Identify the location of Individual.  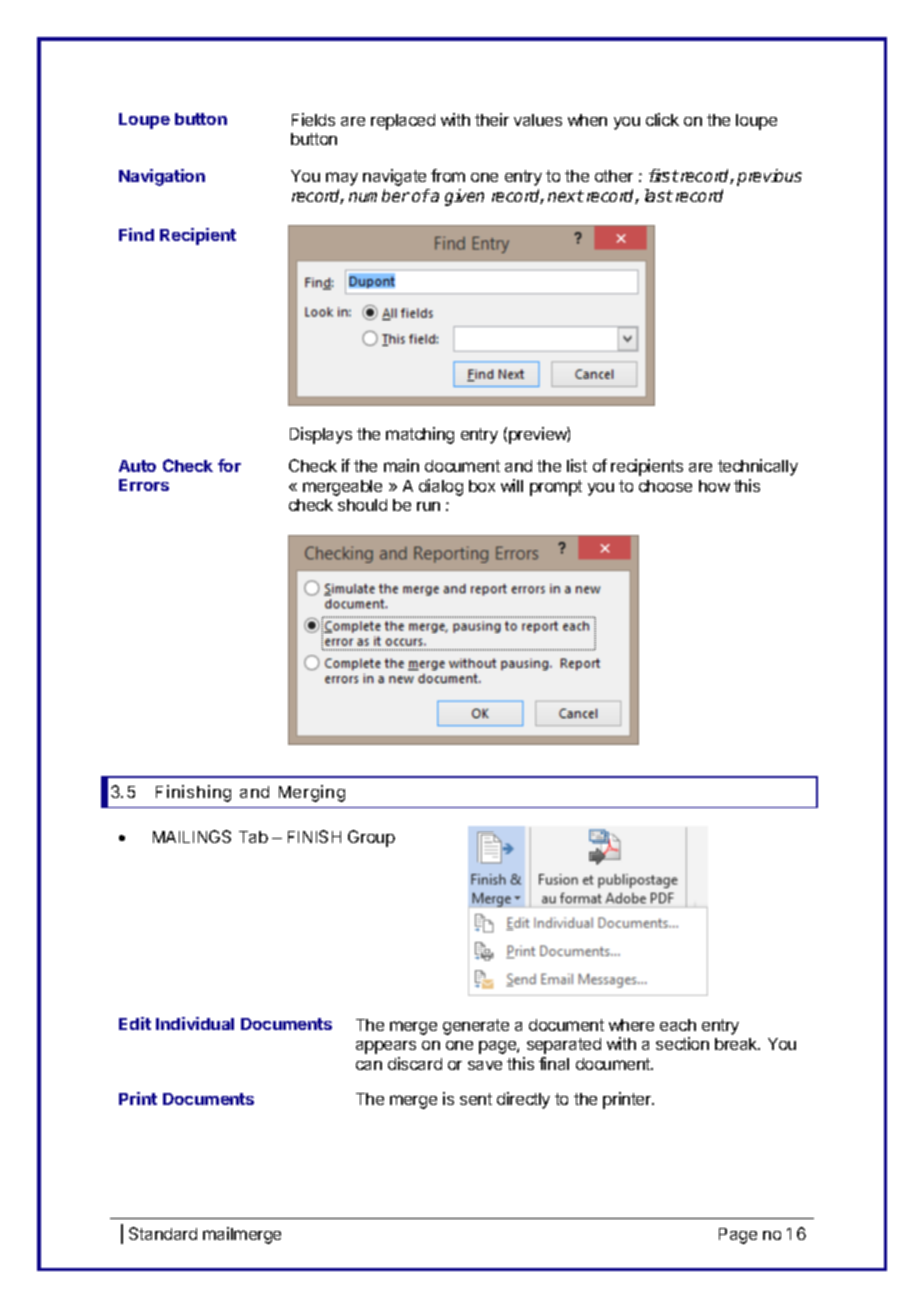
(195, 1023).
